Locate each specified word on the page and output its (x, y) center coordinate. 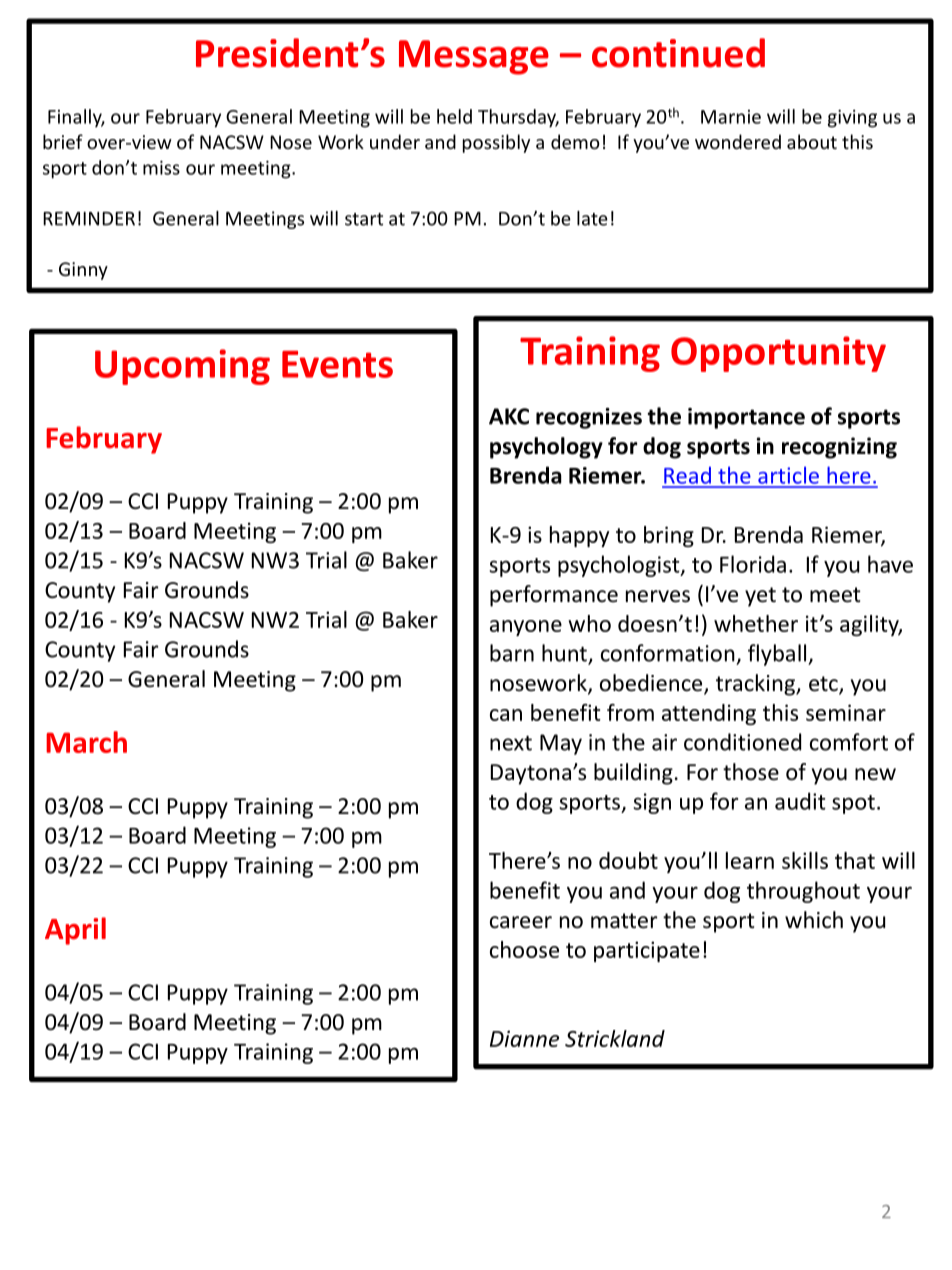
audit (800, 801)
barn (512, 653)
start (364, 219)
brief (63, 141)
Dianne (524, 1038)
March (86, 742)
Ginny (83, 271)
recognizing (839, 448)
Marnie (731, 117)
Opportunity (778, 354)
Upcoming (182, 367)
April (75, 931)
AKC (509, 416)
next (511, 743)
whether (756, 623)
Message (474, 57)
